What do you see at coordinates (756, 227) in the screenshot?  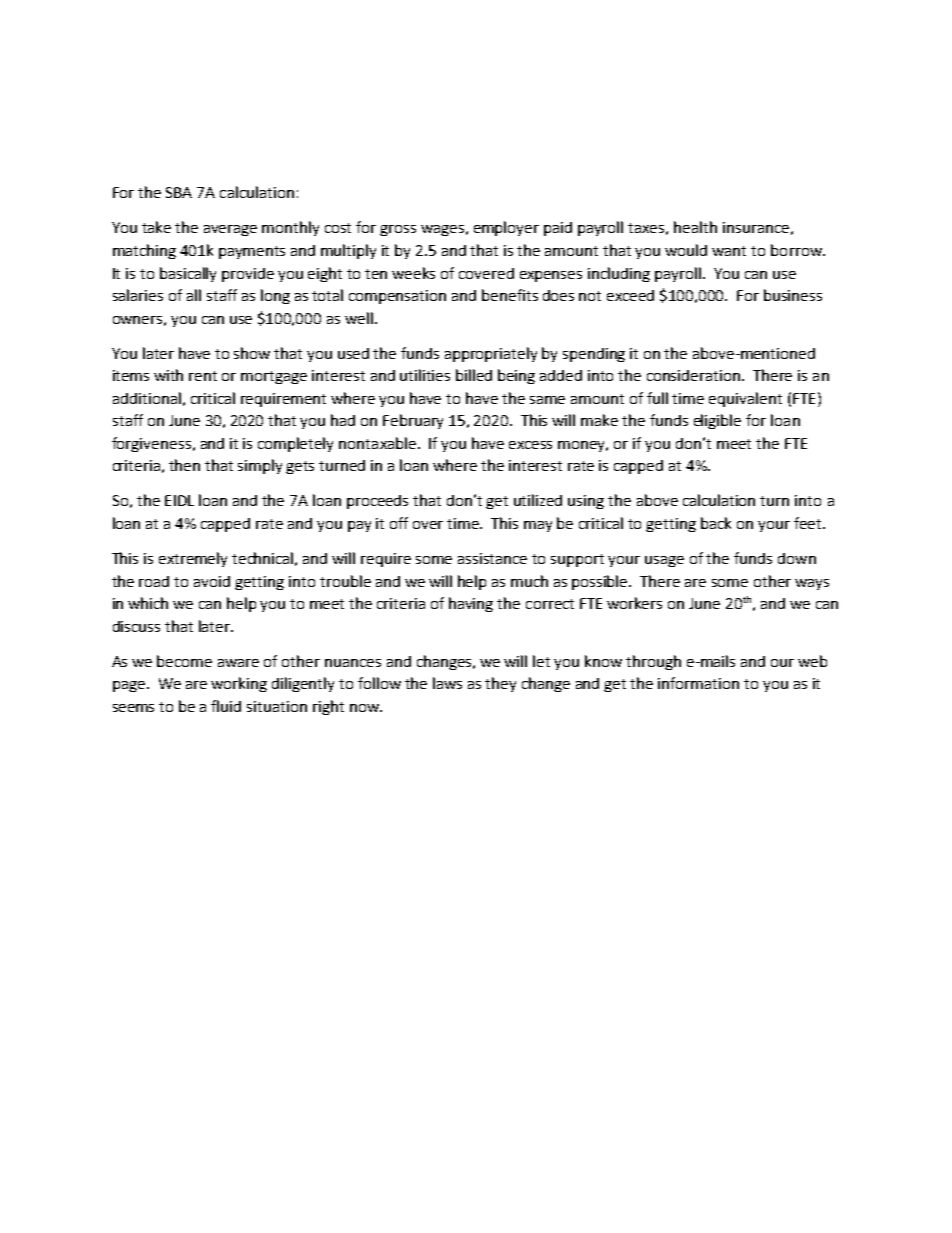 I see `insurance` at bounding box center [756, 227].
